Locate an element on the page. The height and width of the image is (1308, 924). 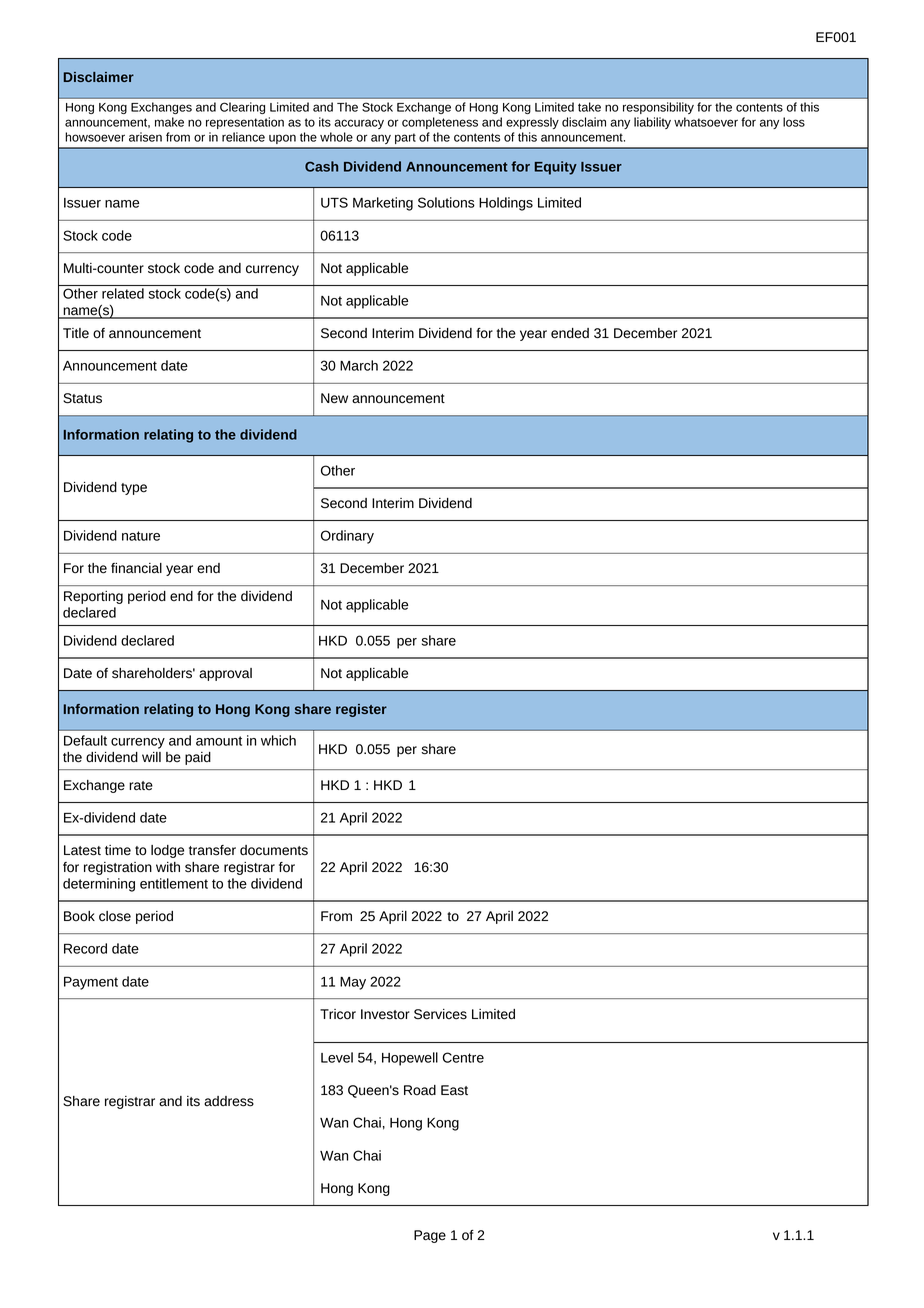
whatsoever is located at coordinates (706, 122).
